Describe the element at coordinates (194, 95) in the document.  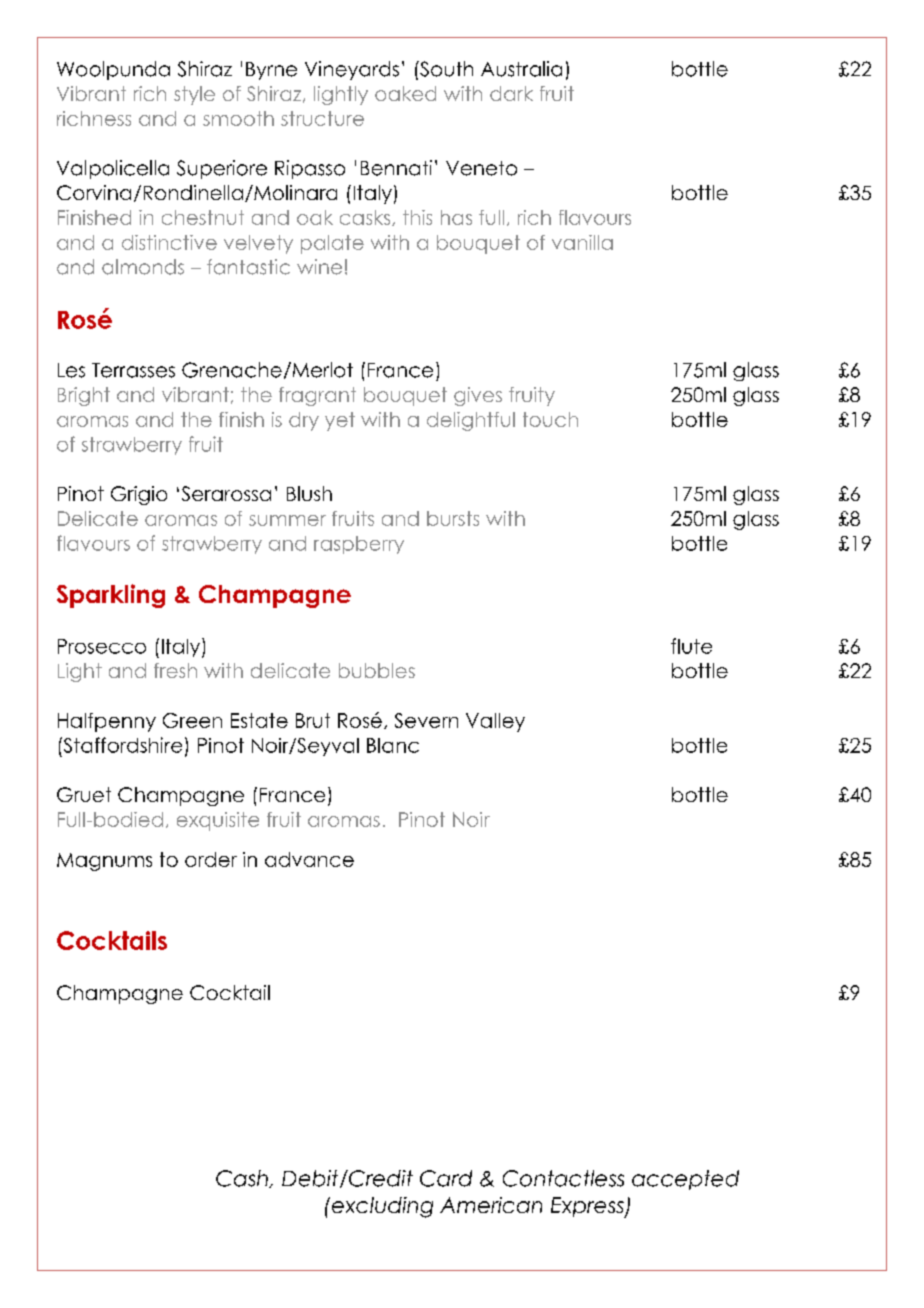
I see `style` at that location.
